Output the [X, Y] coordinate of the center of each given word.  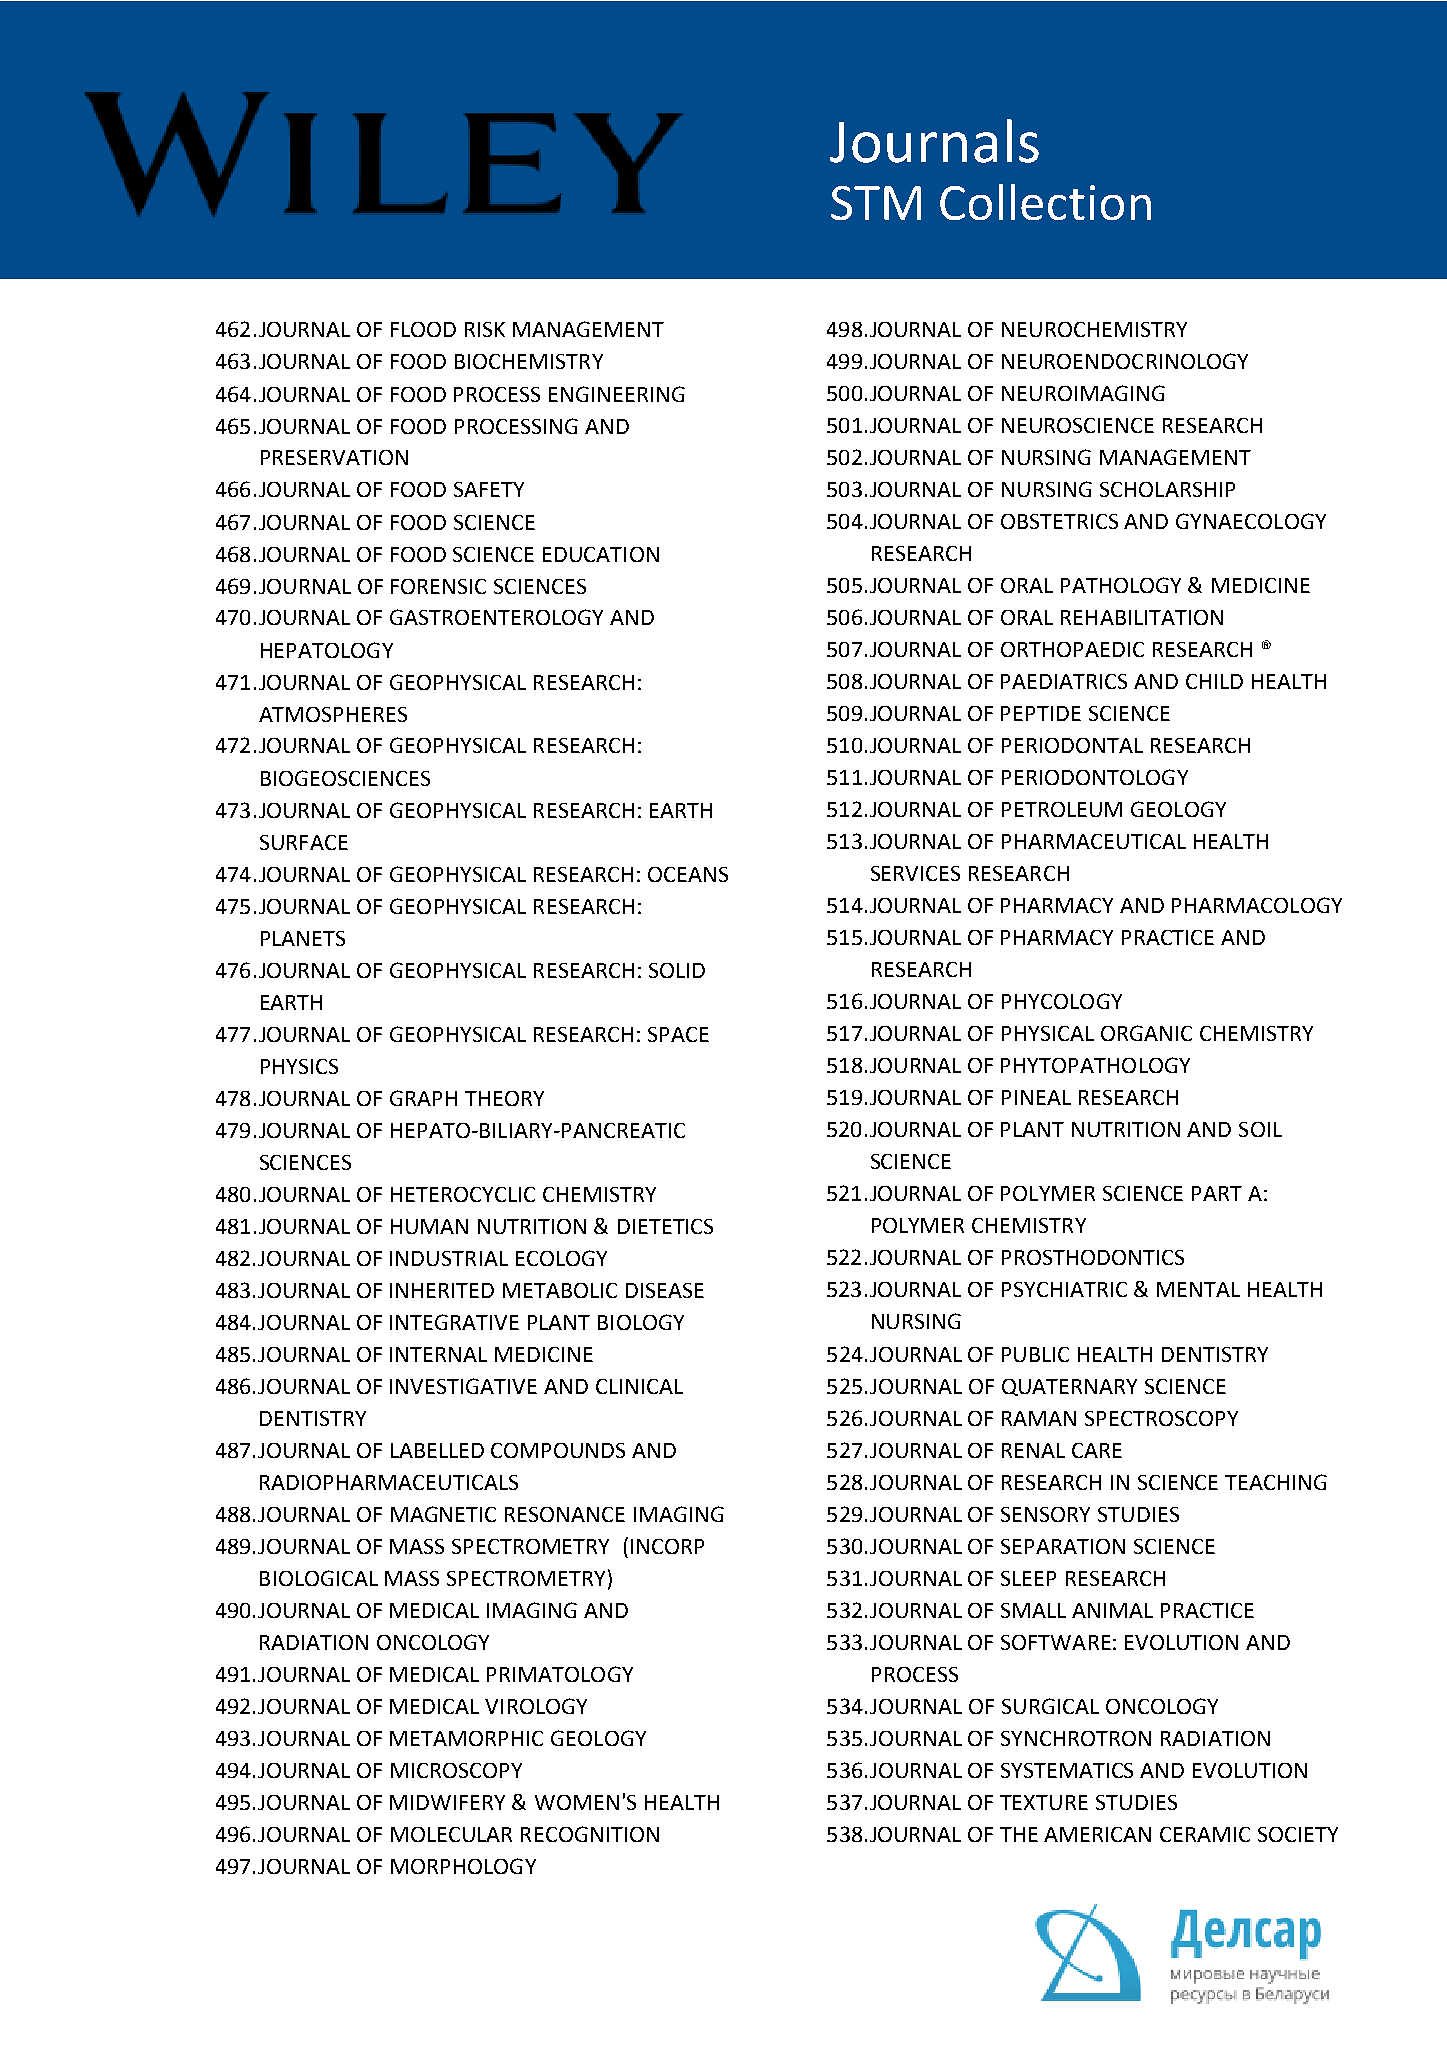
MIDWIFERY [447, 1802]
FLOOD [423, 329]
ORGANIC [1146, 1033]
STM [876, 203]
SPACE [678, 1034]
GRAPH [423, 1098]
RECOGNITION [590, 1834]
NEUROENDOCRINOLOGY [1125, 361]
